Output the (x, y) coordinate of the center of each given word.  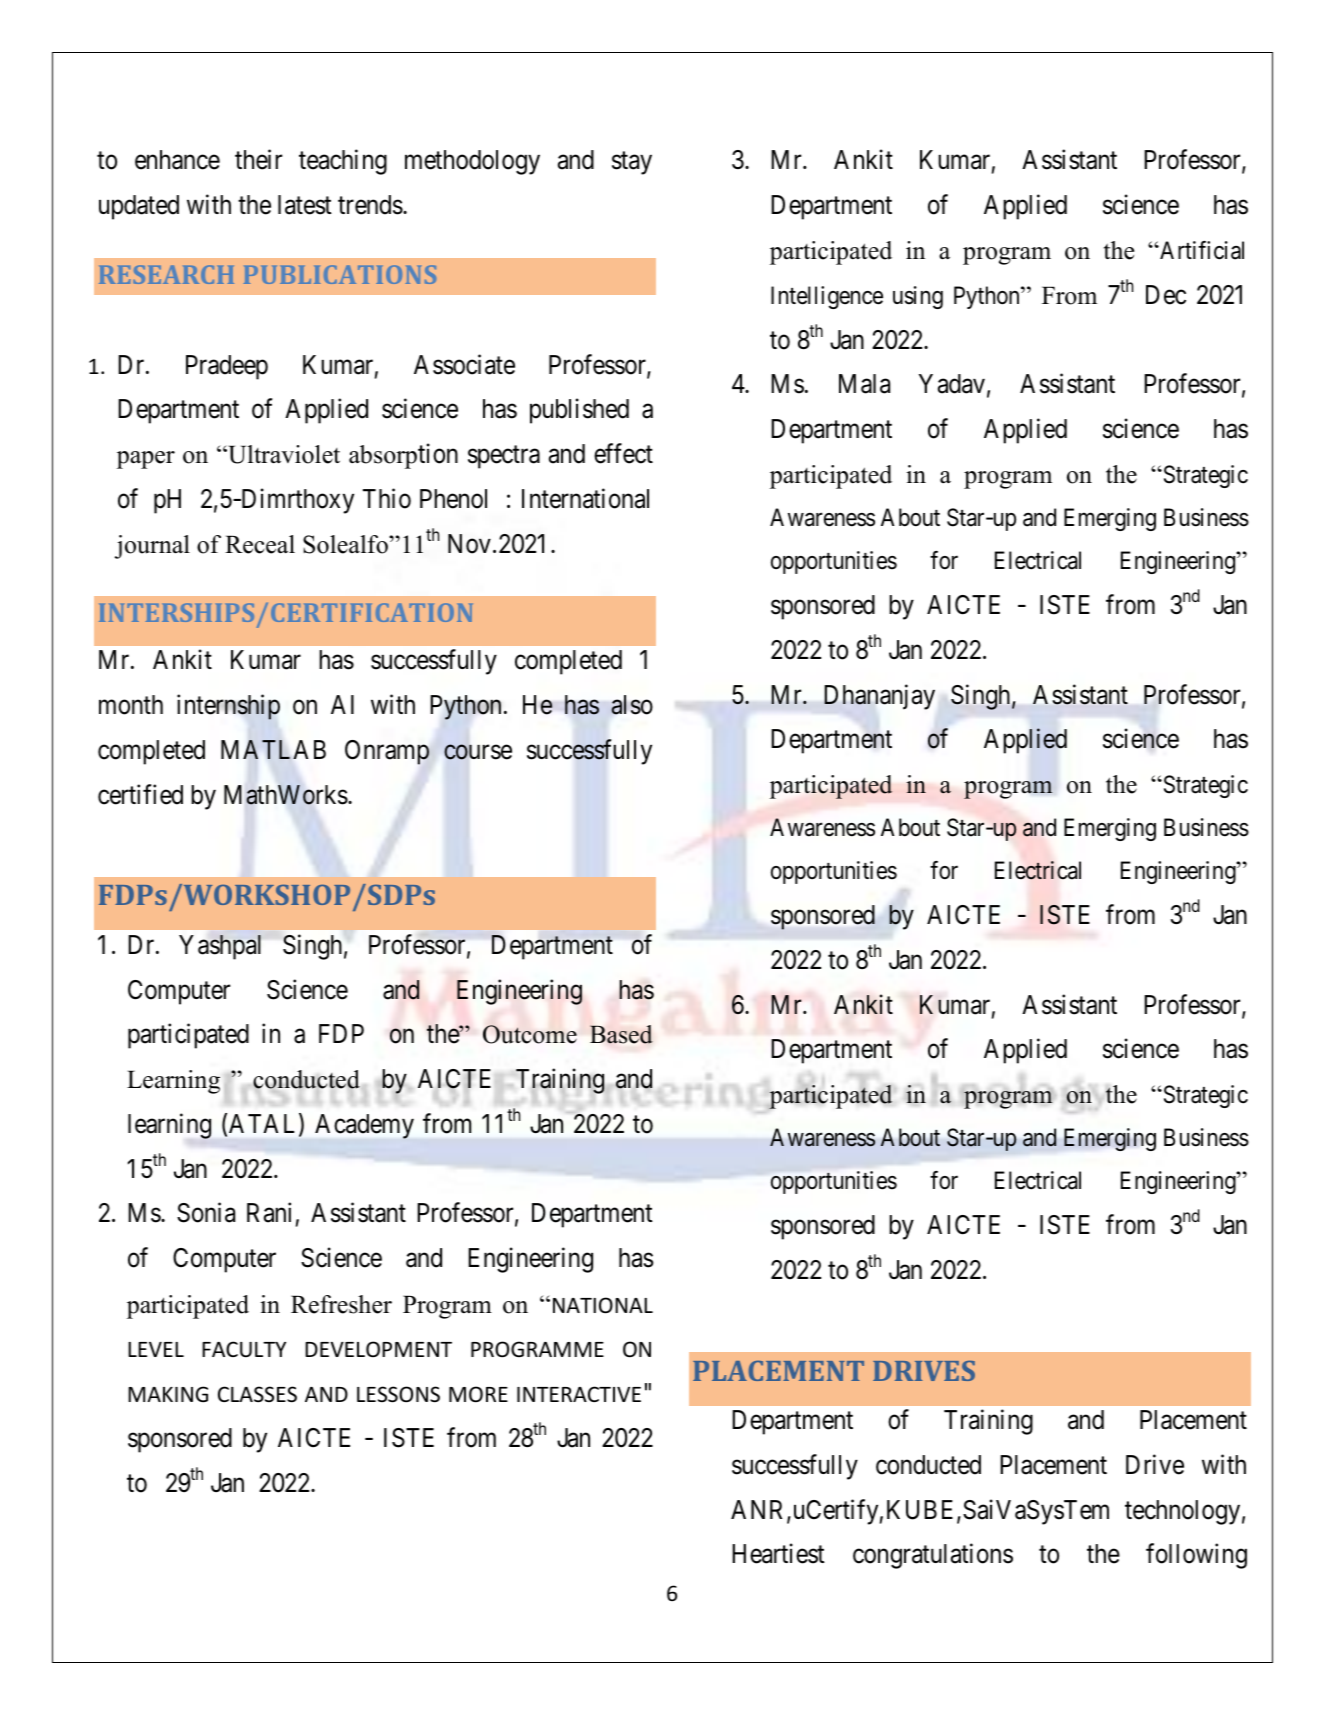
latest (305, 205)
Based (621, 1034)
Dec (1166, 295)
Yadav (952, 384)
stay (632, 163)
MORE (478, 1394)
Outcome (530, 1034)
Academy (364, 1126)
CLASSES (257, 1394)
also (632, 705)
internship (228, 707)
